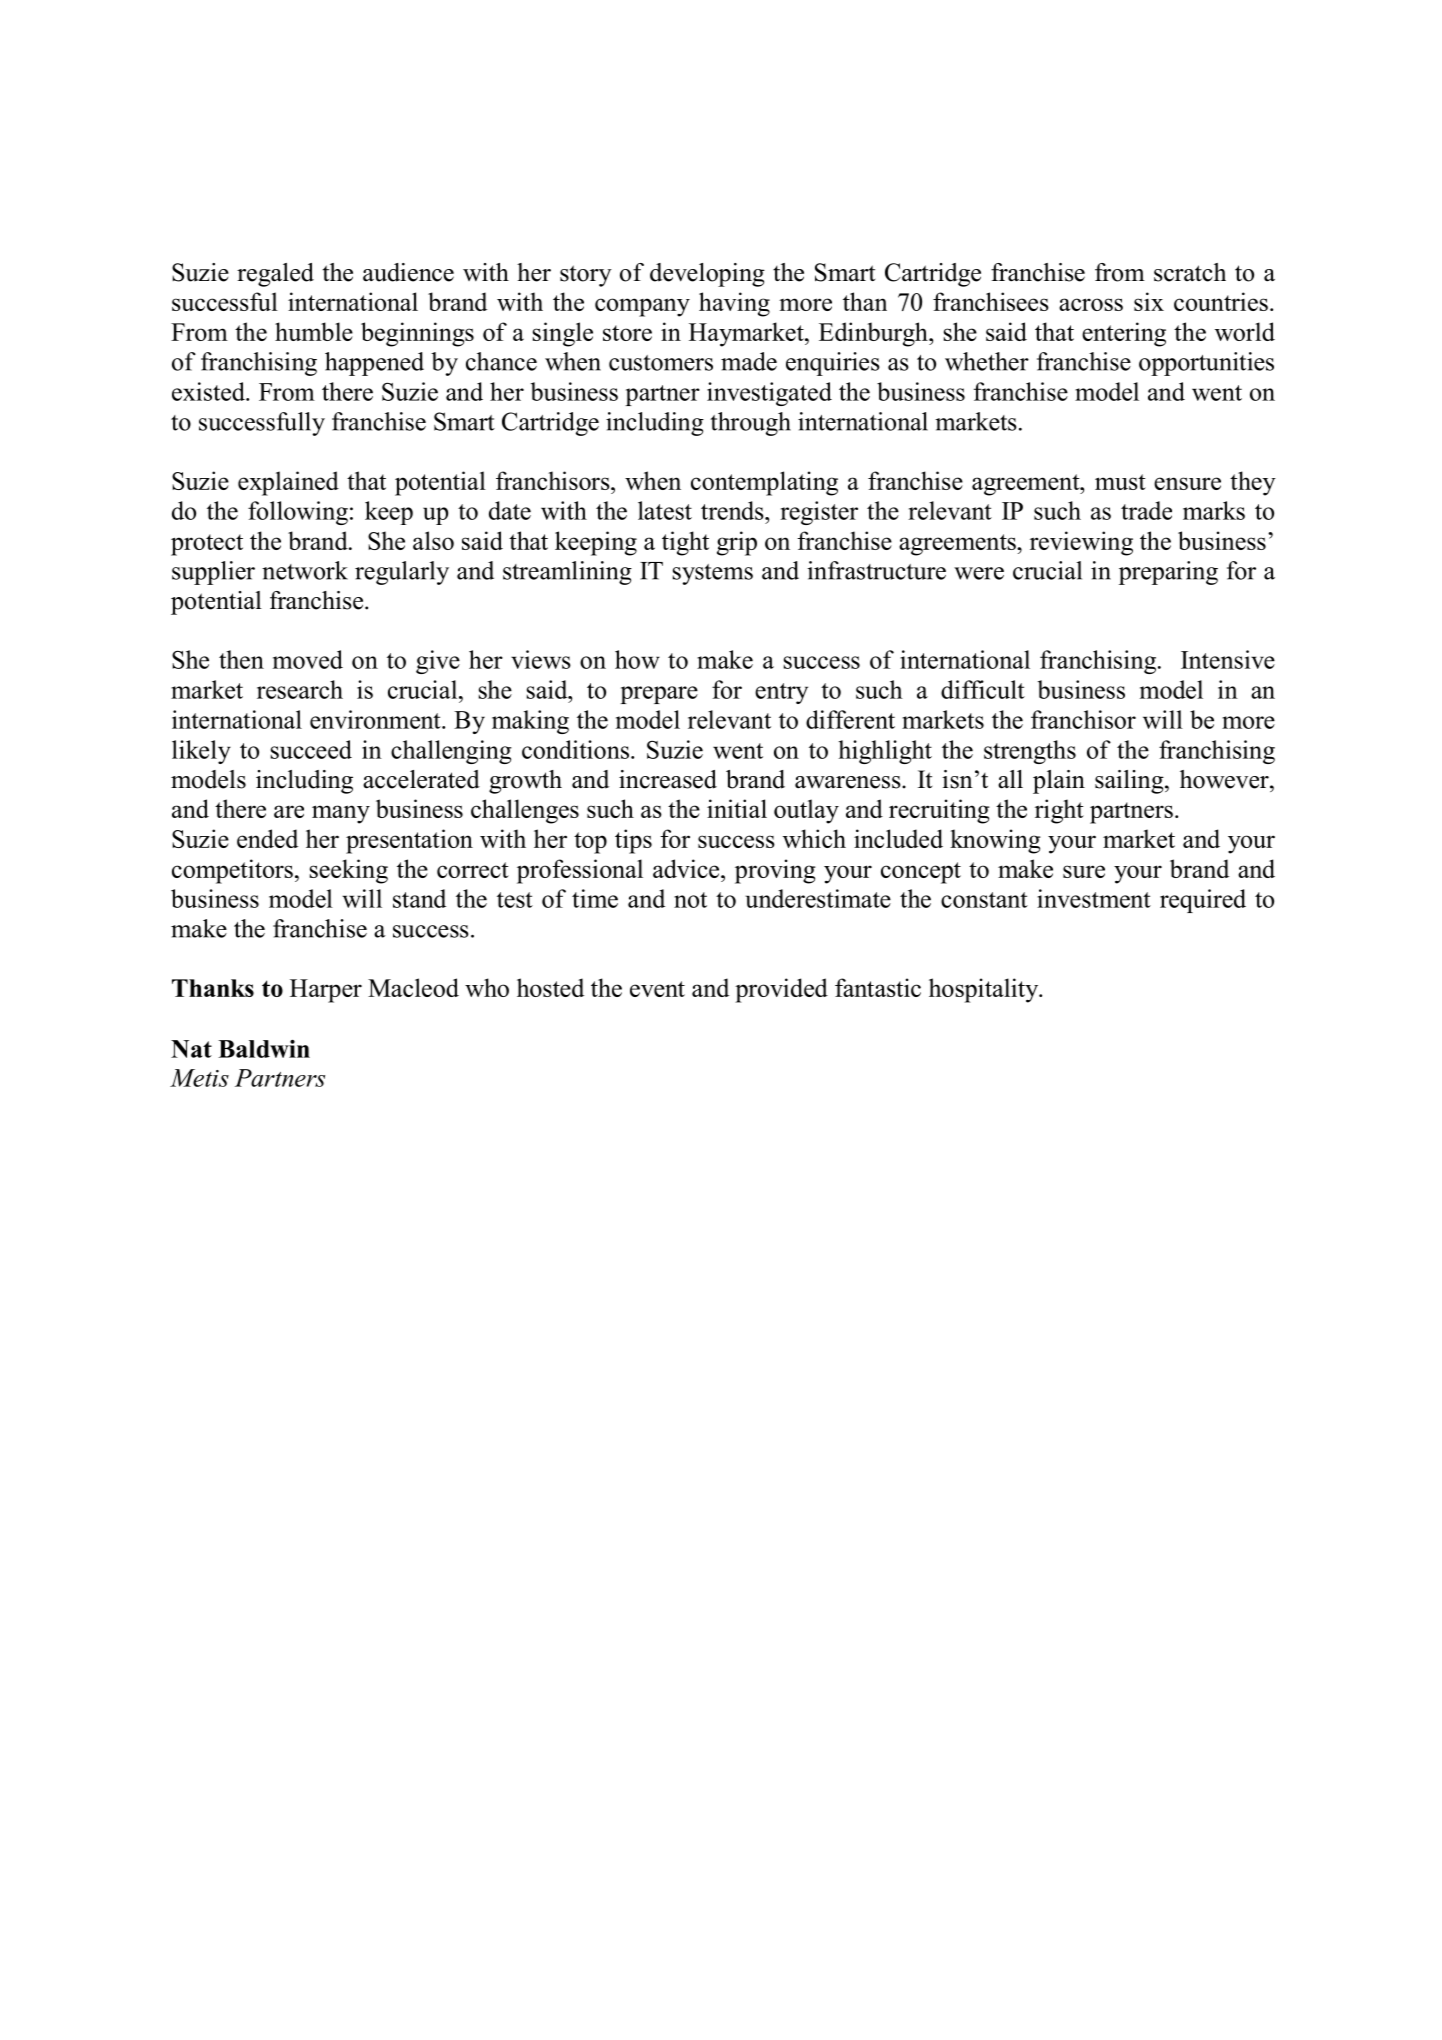 This screenshot has width=1442, height=2040. What do you see at coordinates (1081, 543) in the screenshot?
I see `reviewing` at bounding box center [1081, 543].
